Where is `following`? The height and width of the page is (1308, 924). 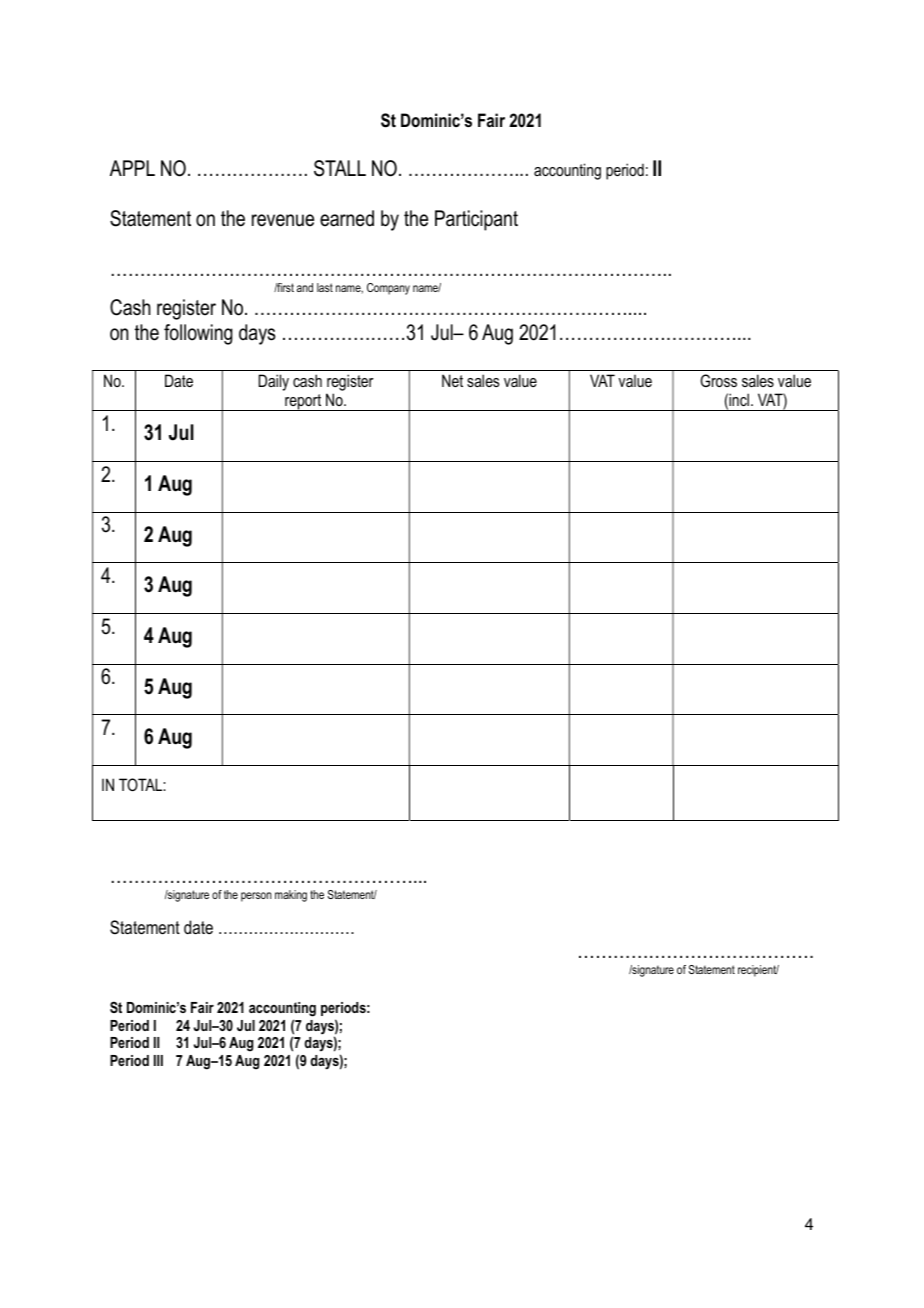 following is located at coordinates (198, 334).
